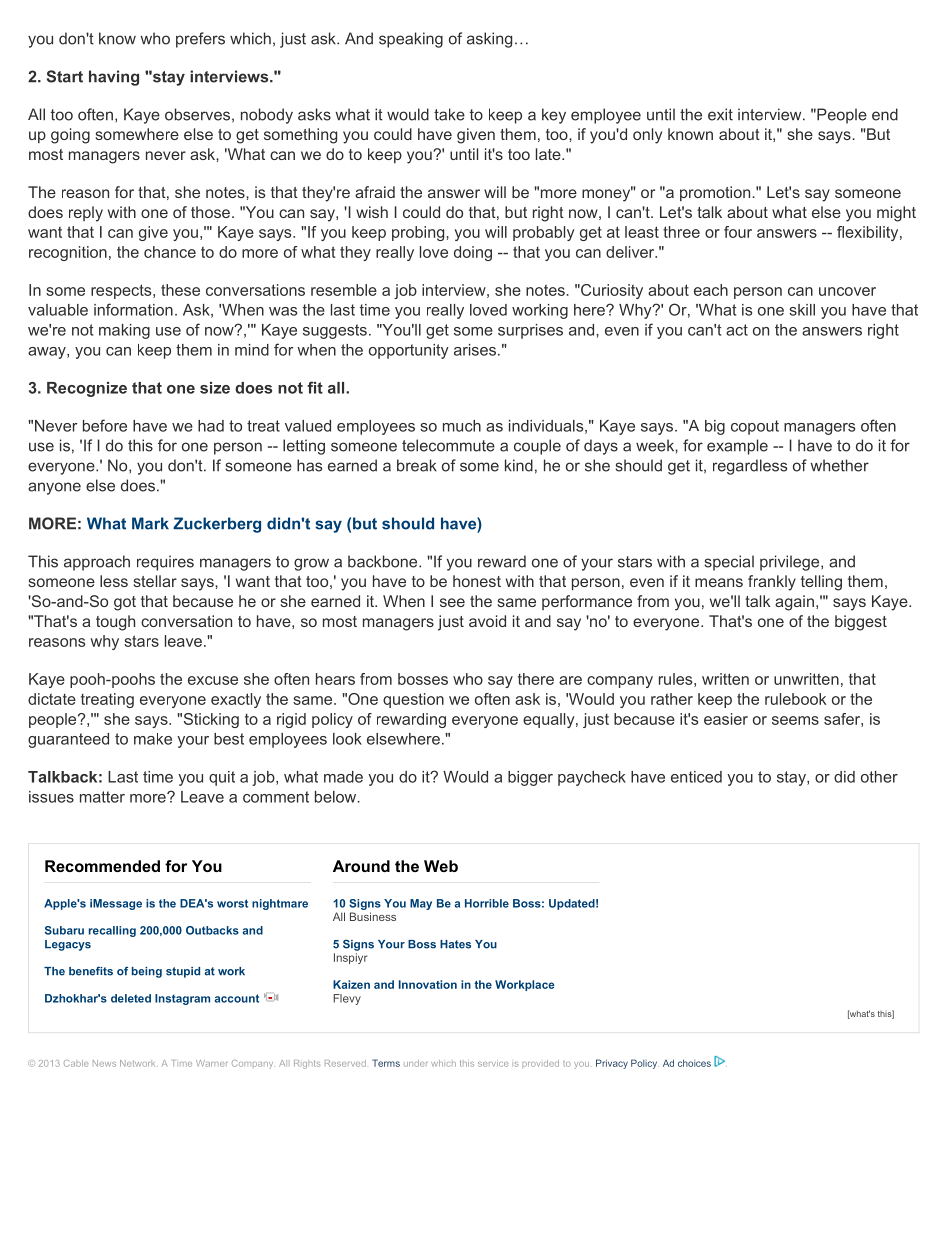 This screenshot has width=952, height=1233. I want to click on honest, so click(477, 581).
